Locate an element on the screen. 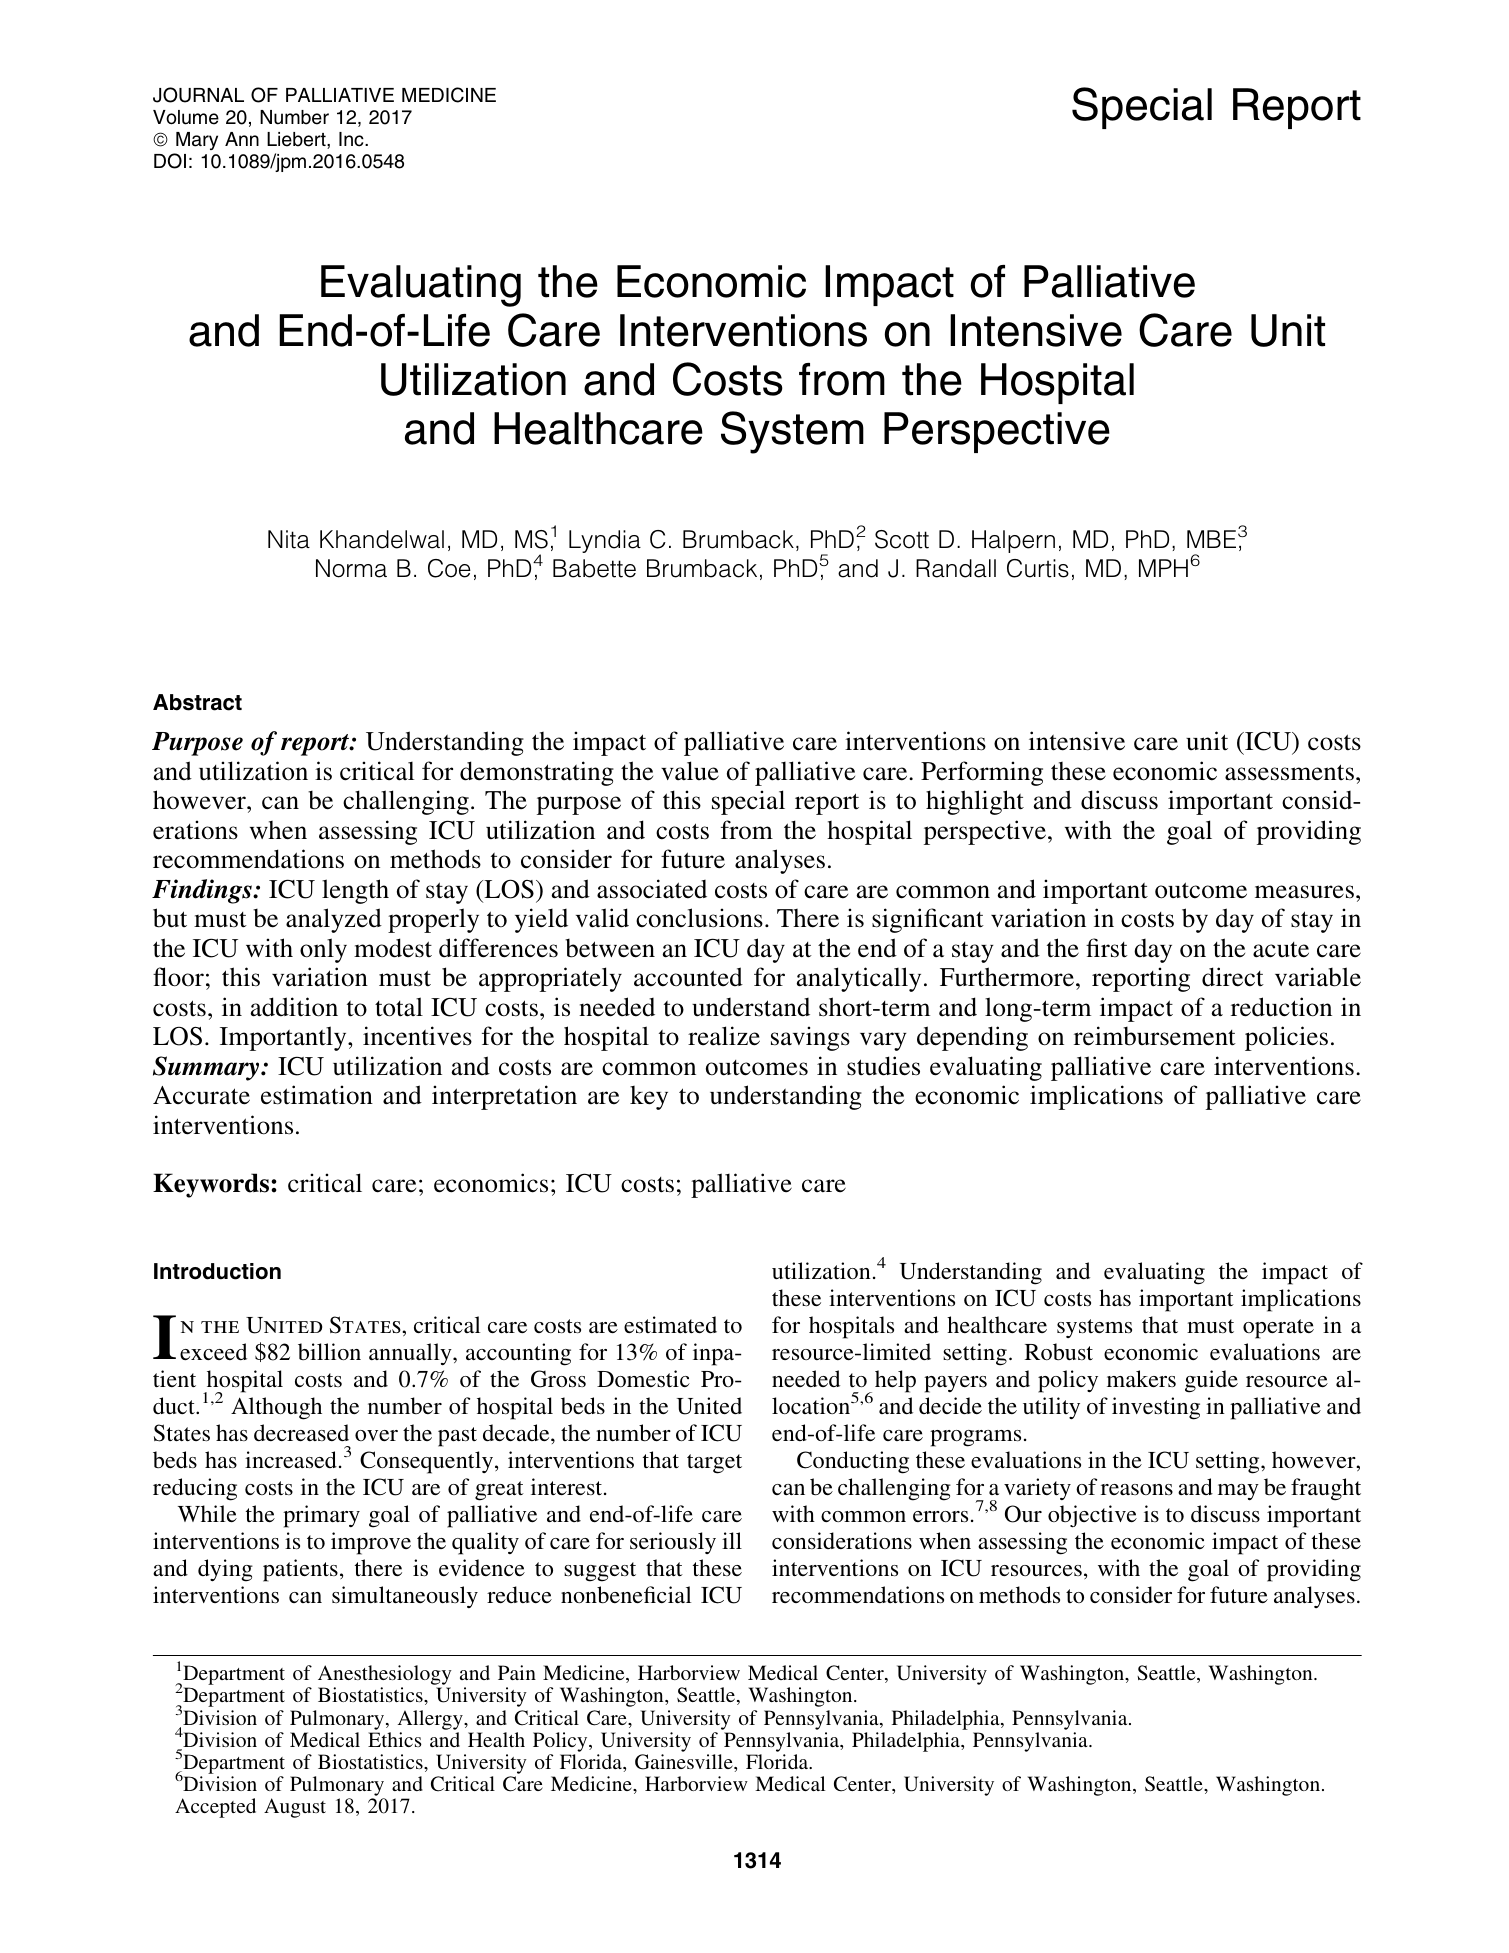  Babette is located at coordinates (594, 568).
